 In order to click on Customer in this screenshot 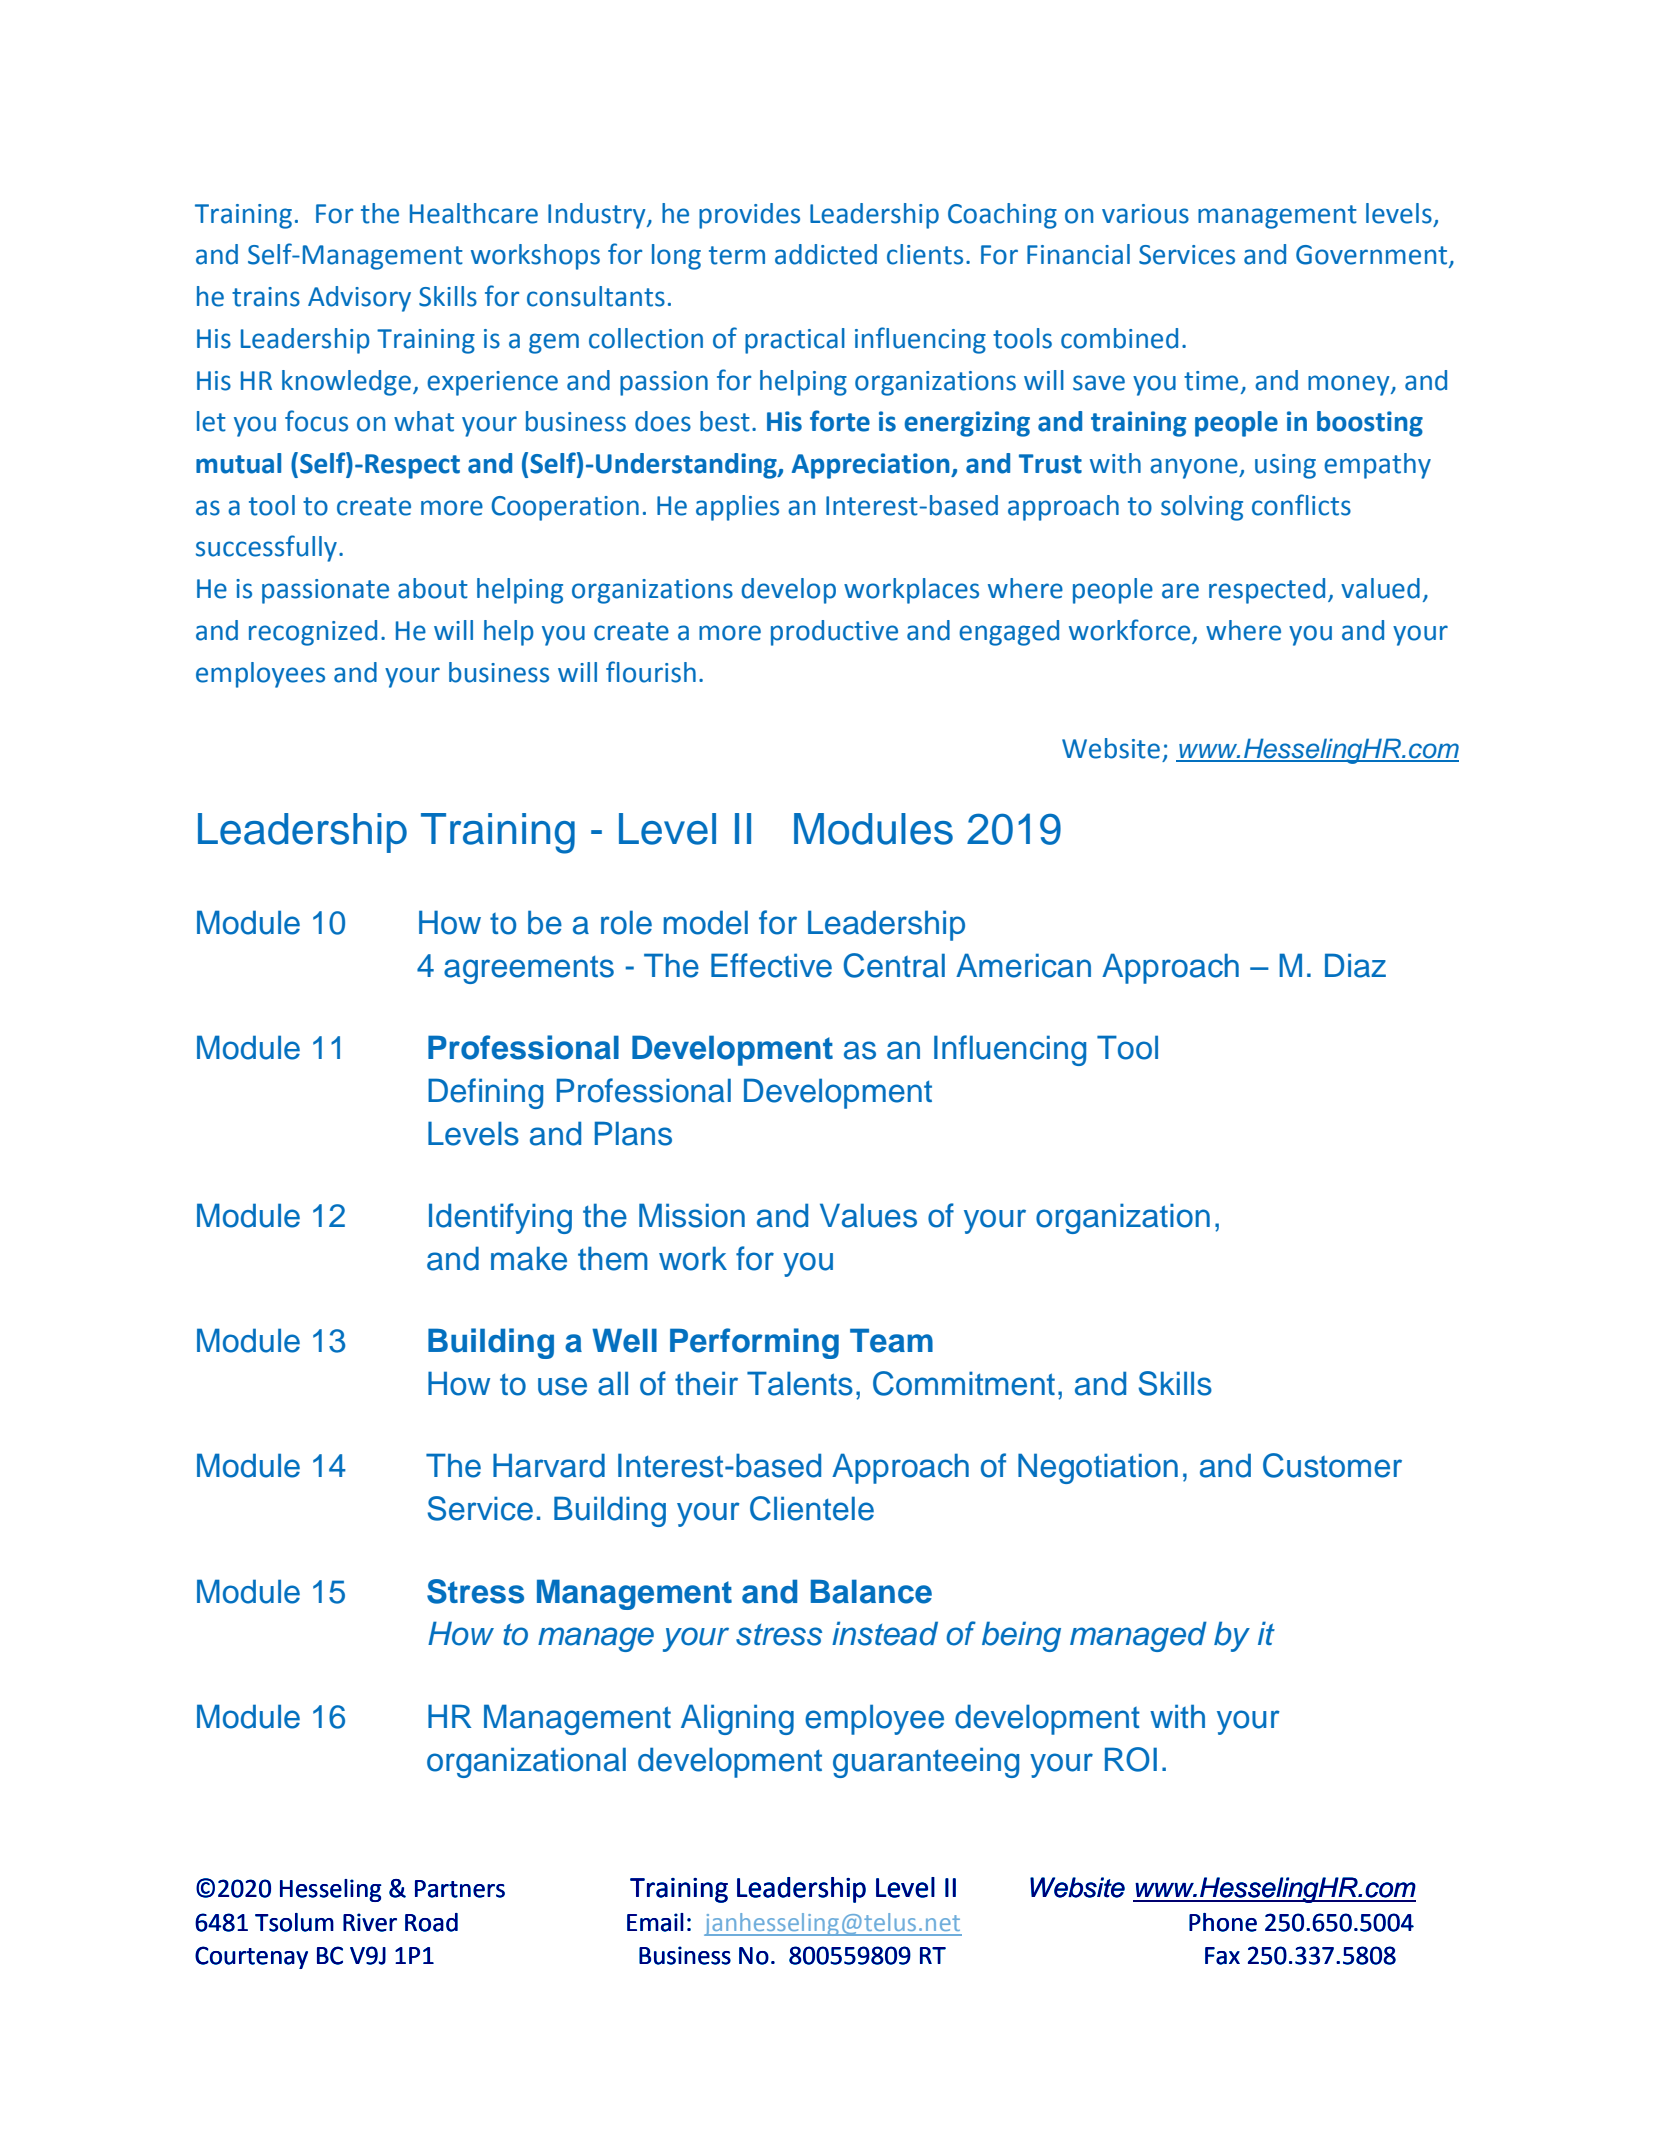, I will do `click(1332, 1465)`.
